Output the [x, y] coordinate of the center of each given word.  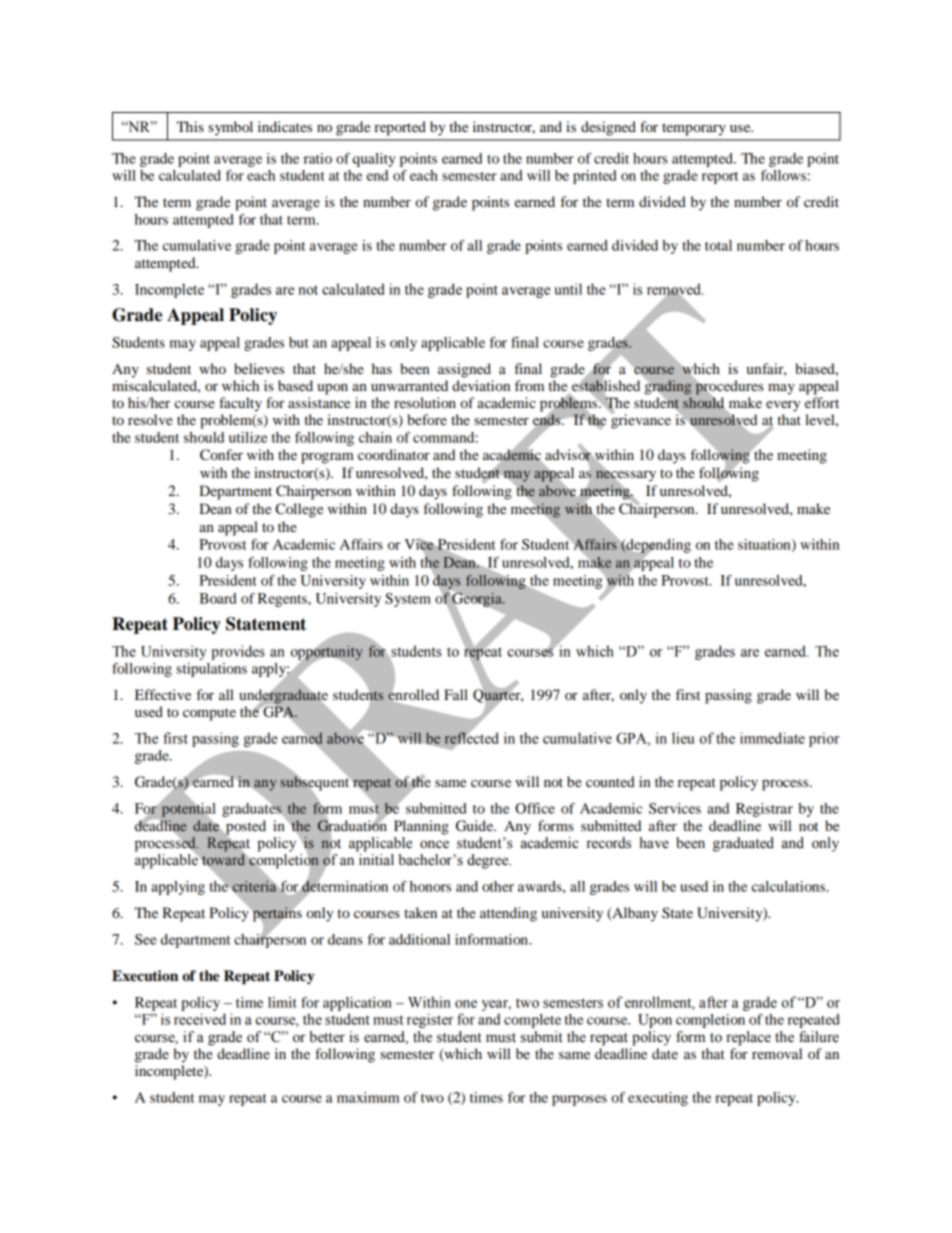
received [200, 1019]
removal [777, 1053]
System [408, 600]
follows [783, 175]
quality [374, 160]
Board [218, 598]
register [430, 1020]
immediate [772, 738]
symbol [230, 128]
